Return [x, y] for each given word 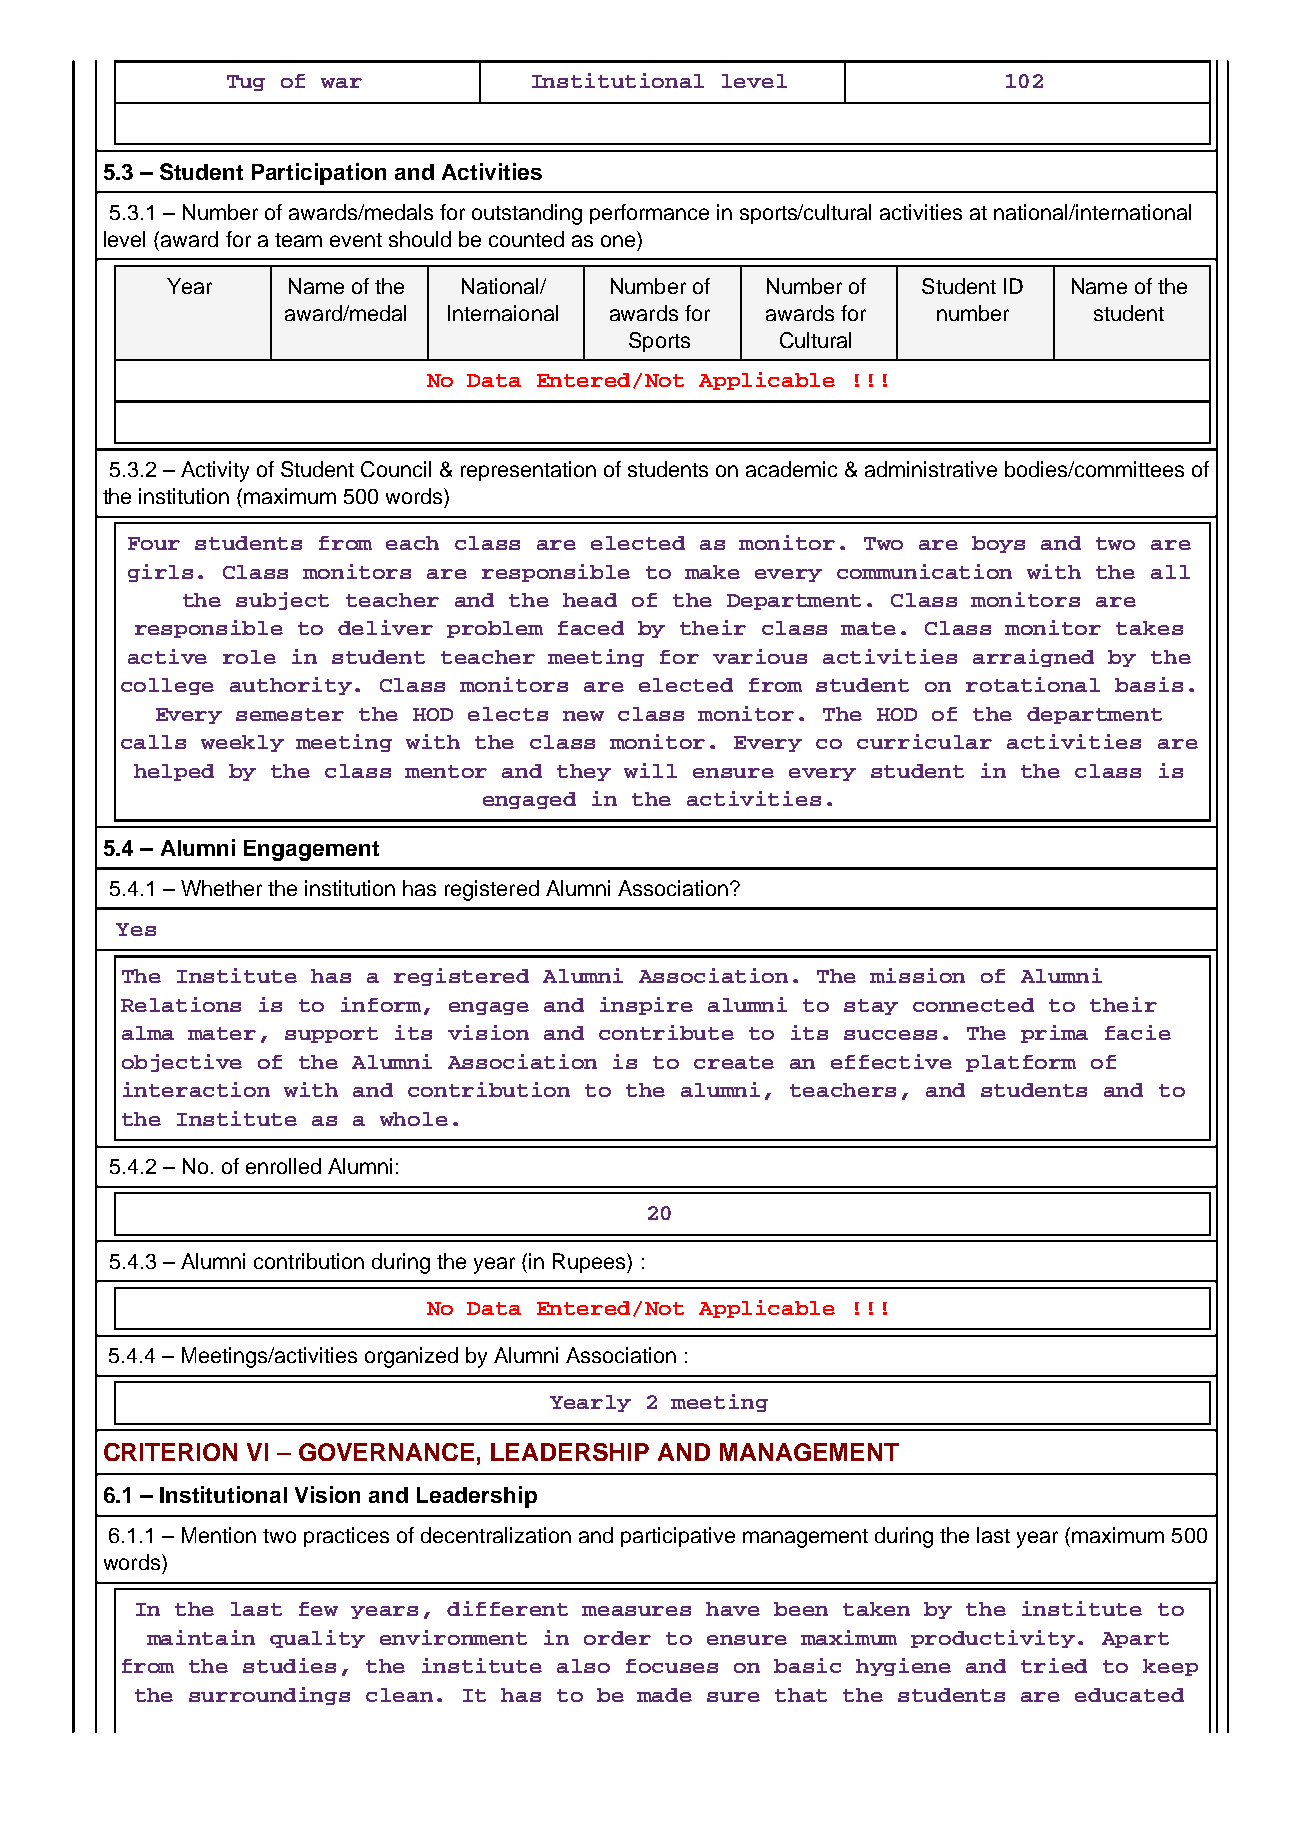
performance [649, 214]
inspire [646, 1006]
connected [973, 1005]
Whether [221, 888]
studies [289, 1665]
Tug [246, 83]
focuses [672, 1666]
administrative [931, 469]
